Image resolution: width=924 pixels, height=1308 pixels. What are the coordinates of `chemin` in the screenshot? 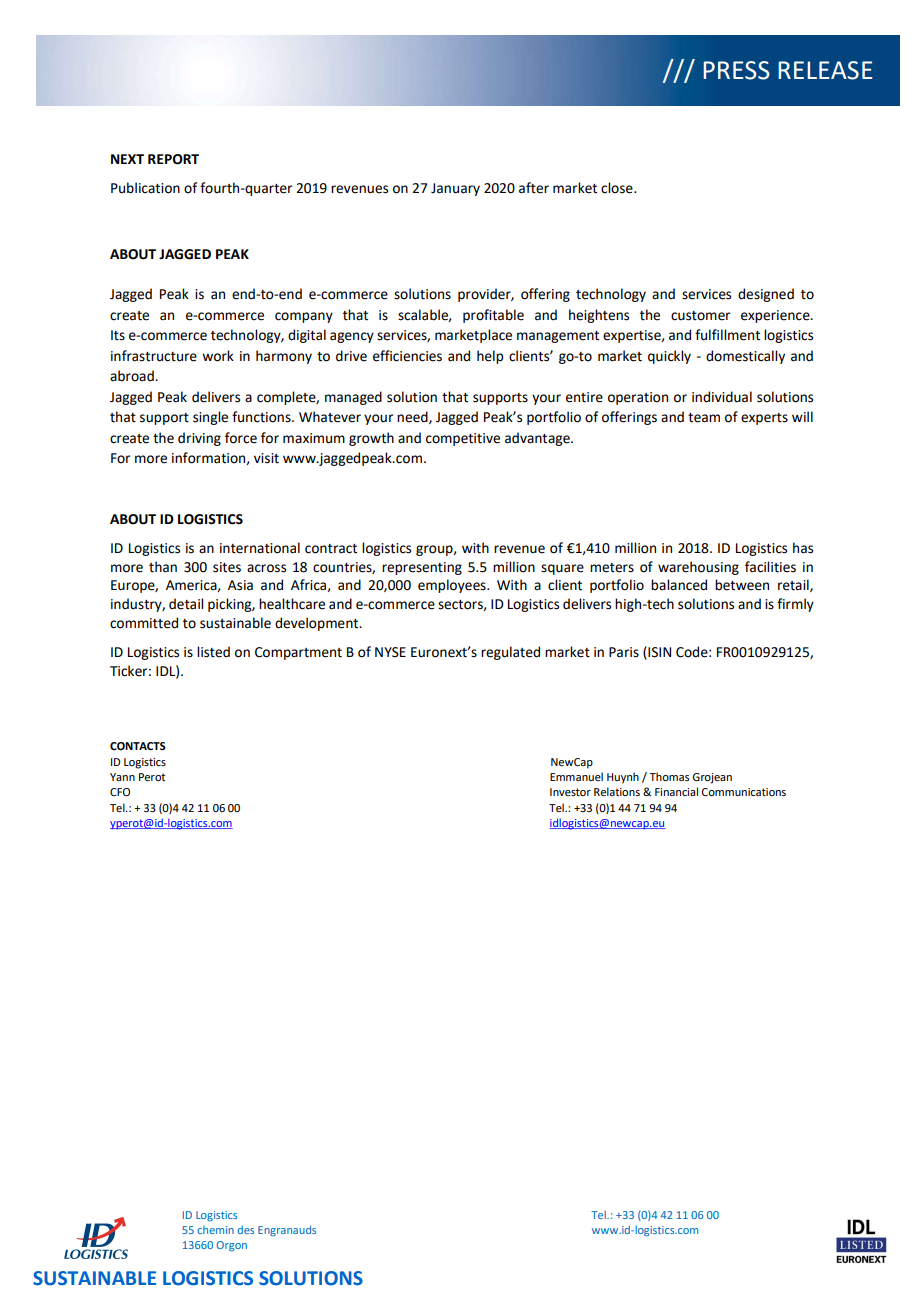 It's located at (215, 1230).
